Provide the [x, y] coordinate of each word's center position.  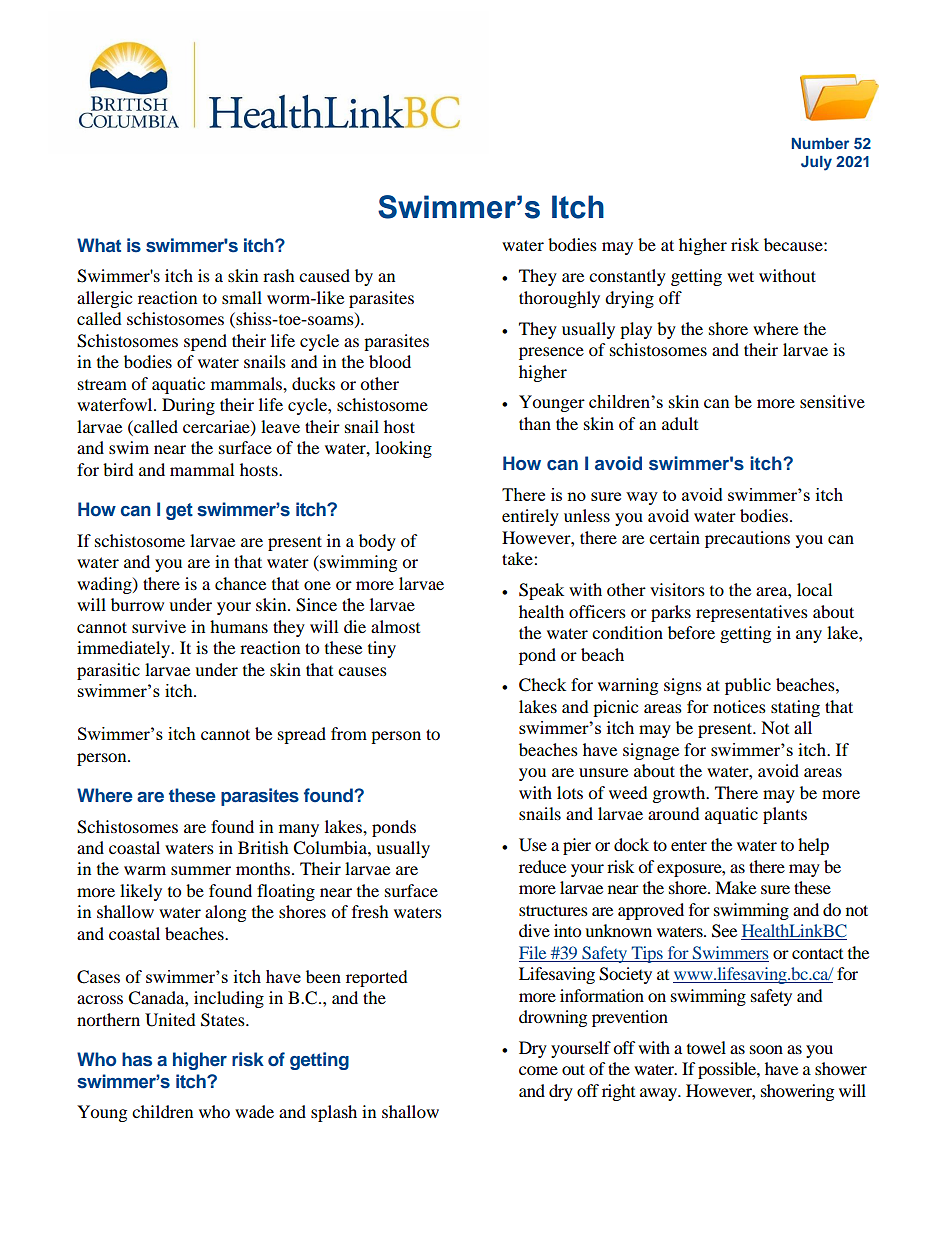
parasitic [108, 671]
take [518, 558]
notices [739, 706]
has [137, 1059]
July [816, 163]
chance [240, 583]
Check [542, 685]
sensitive [832, 401]
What [99, 245]
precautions [747, 539]
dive [534, 930]
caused [324, 275]
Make [735, 887]
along [225, 913]
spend [205, 342]
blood [390, 361]
